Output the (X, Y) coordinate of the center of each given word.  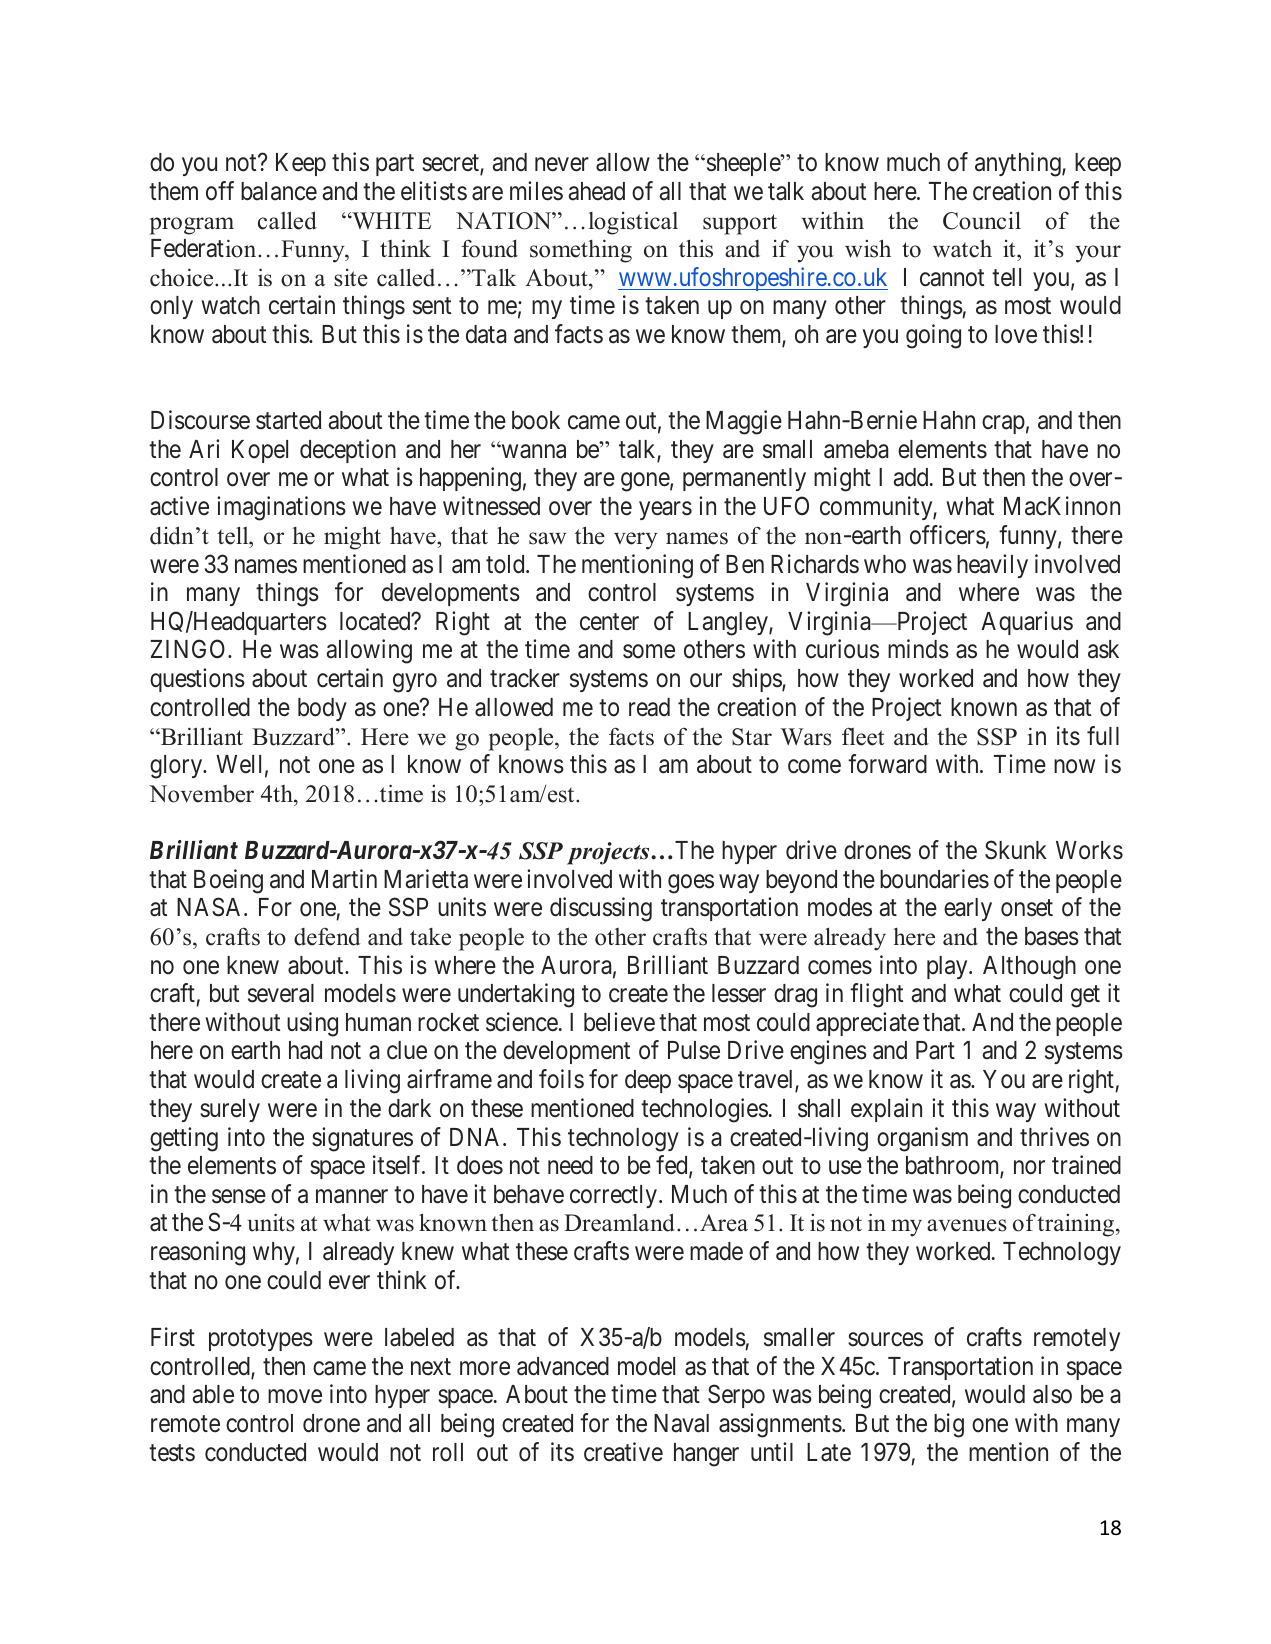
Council (982, 220)
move (295, 1397)
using (312, 1024)
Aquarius (1027, 623)
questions (197, 680)
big (949, 1425)
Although (1029, 968)
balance (279, 191)
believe (619, 1022)
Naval (681, 1423)
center (609, 622)
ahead (597, 191)
